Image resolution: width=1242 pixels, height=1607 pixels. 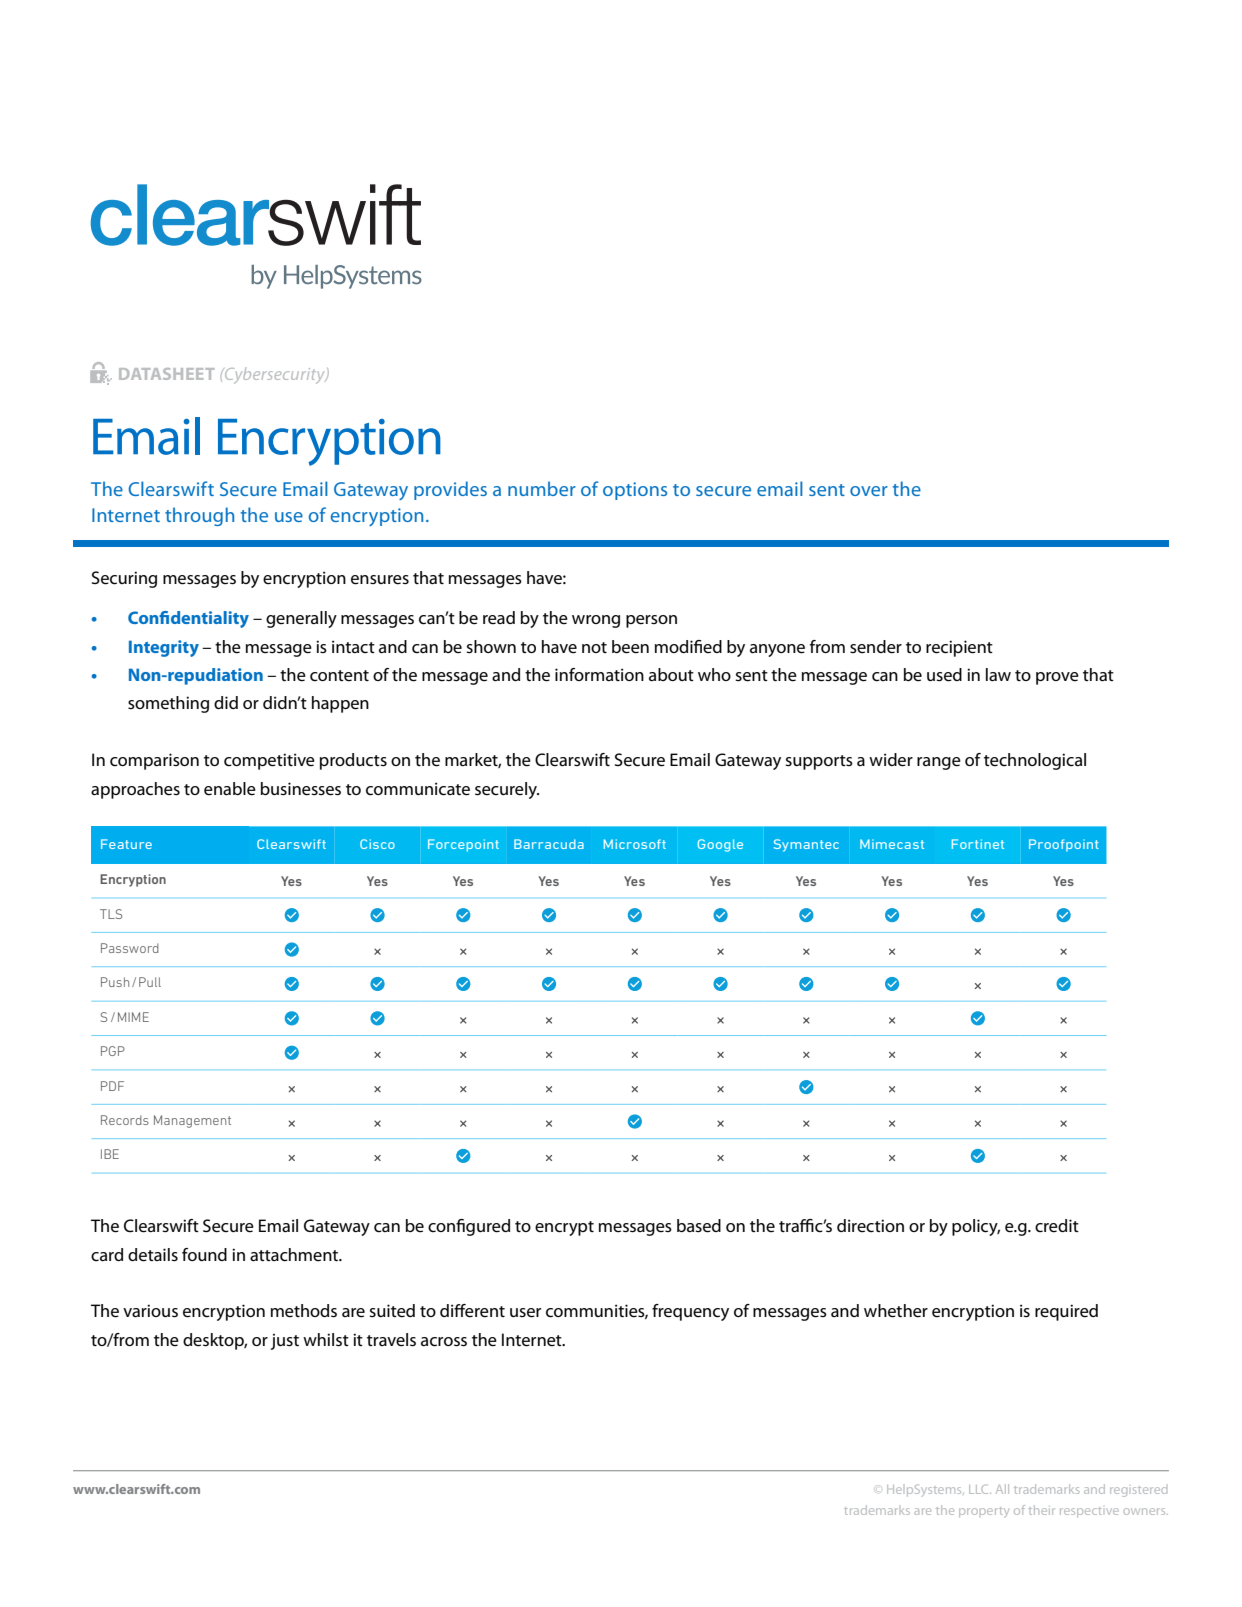 What do you see at coordinates (806, 845) in the screenshot?
I see `Symantec` at bounding box center [806, 845].
